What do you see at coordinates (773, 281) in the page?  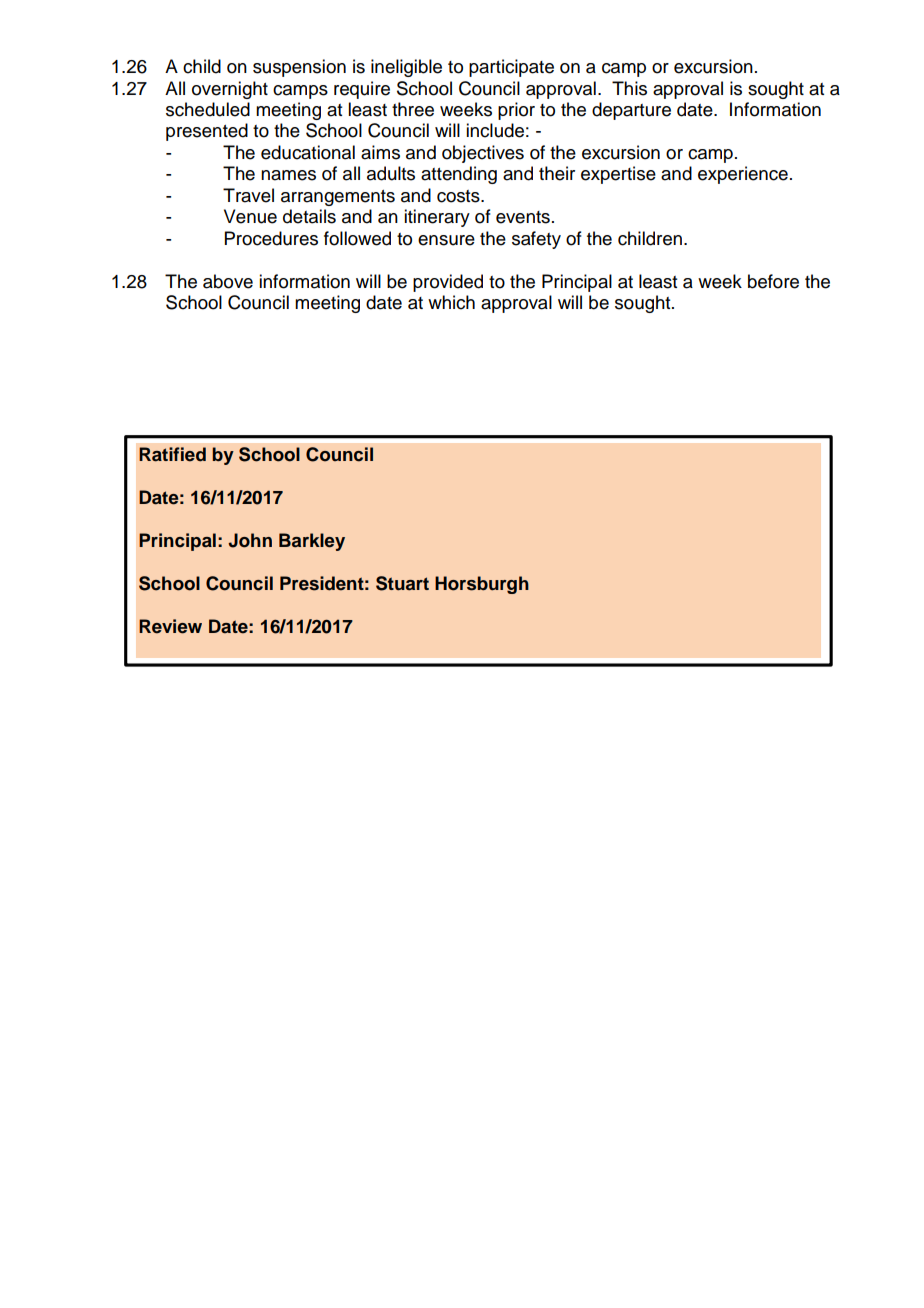 I see `before` at bounding box center [773, 281].
